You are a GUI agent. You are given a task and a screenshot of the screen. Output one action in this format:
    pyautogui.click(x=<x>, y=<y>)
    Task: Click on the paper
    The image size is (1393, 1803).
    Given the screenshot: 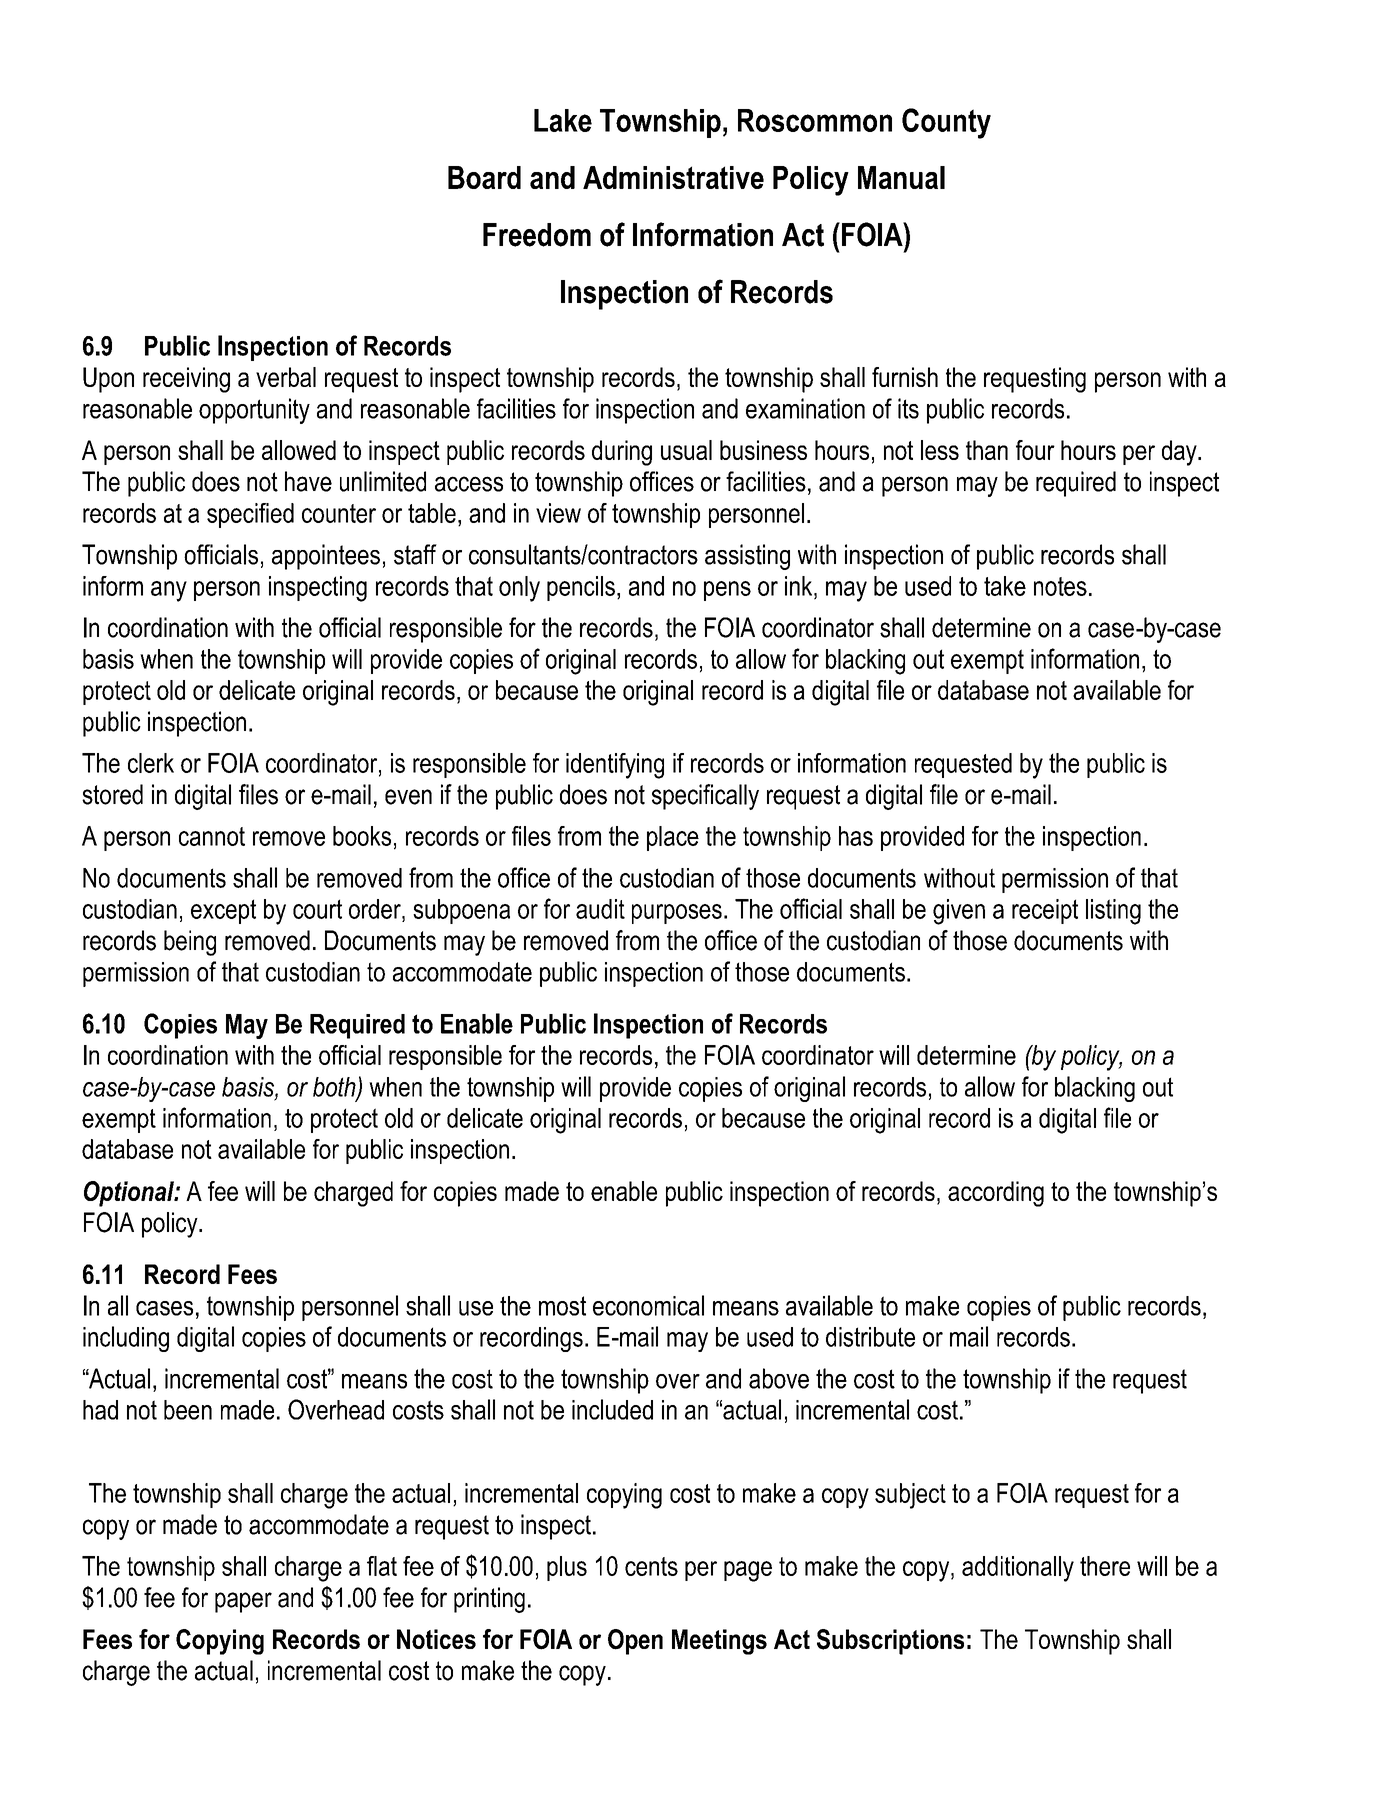 What is the action you would take?
    pyautogui.click(x=243, y=1602)
